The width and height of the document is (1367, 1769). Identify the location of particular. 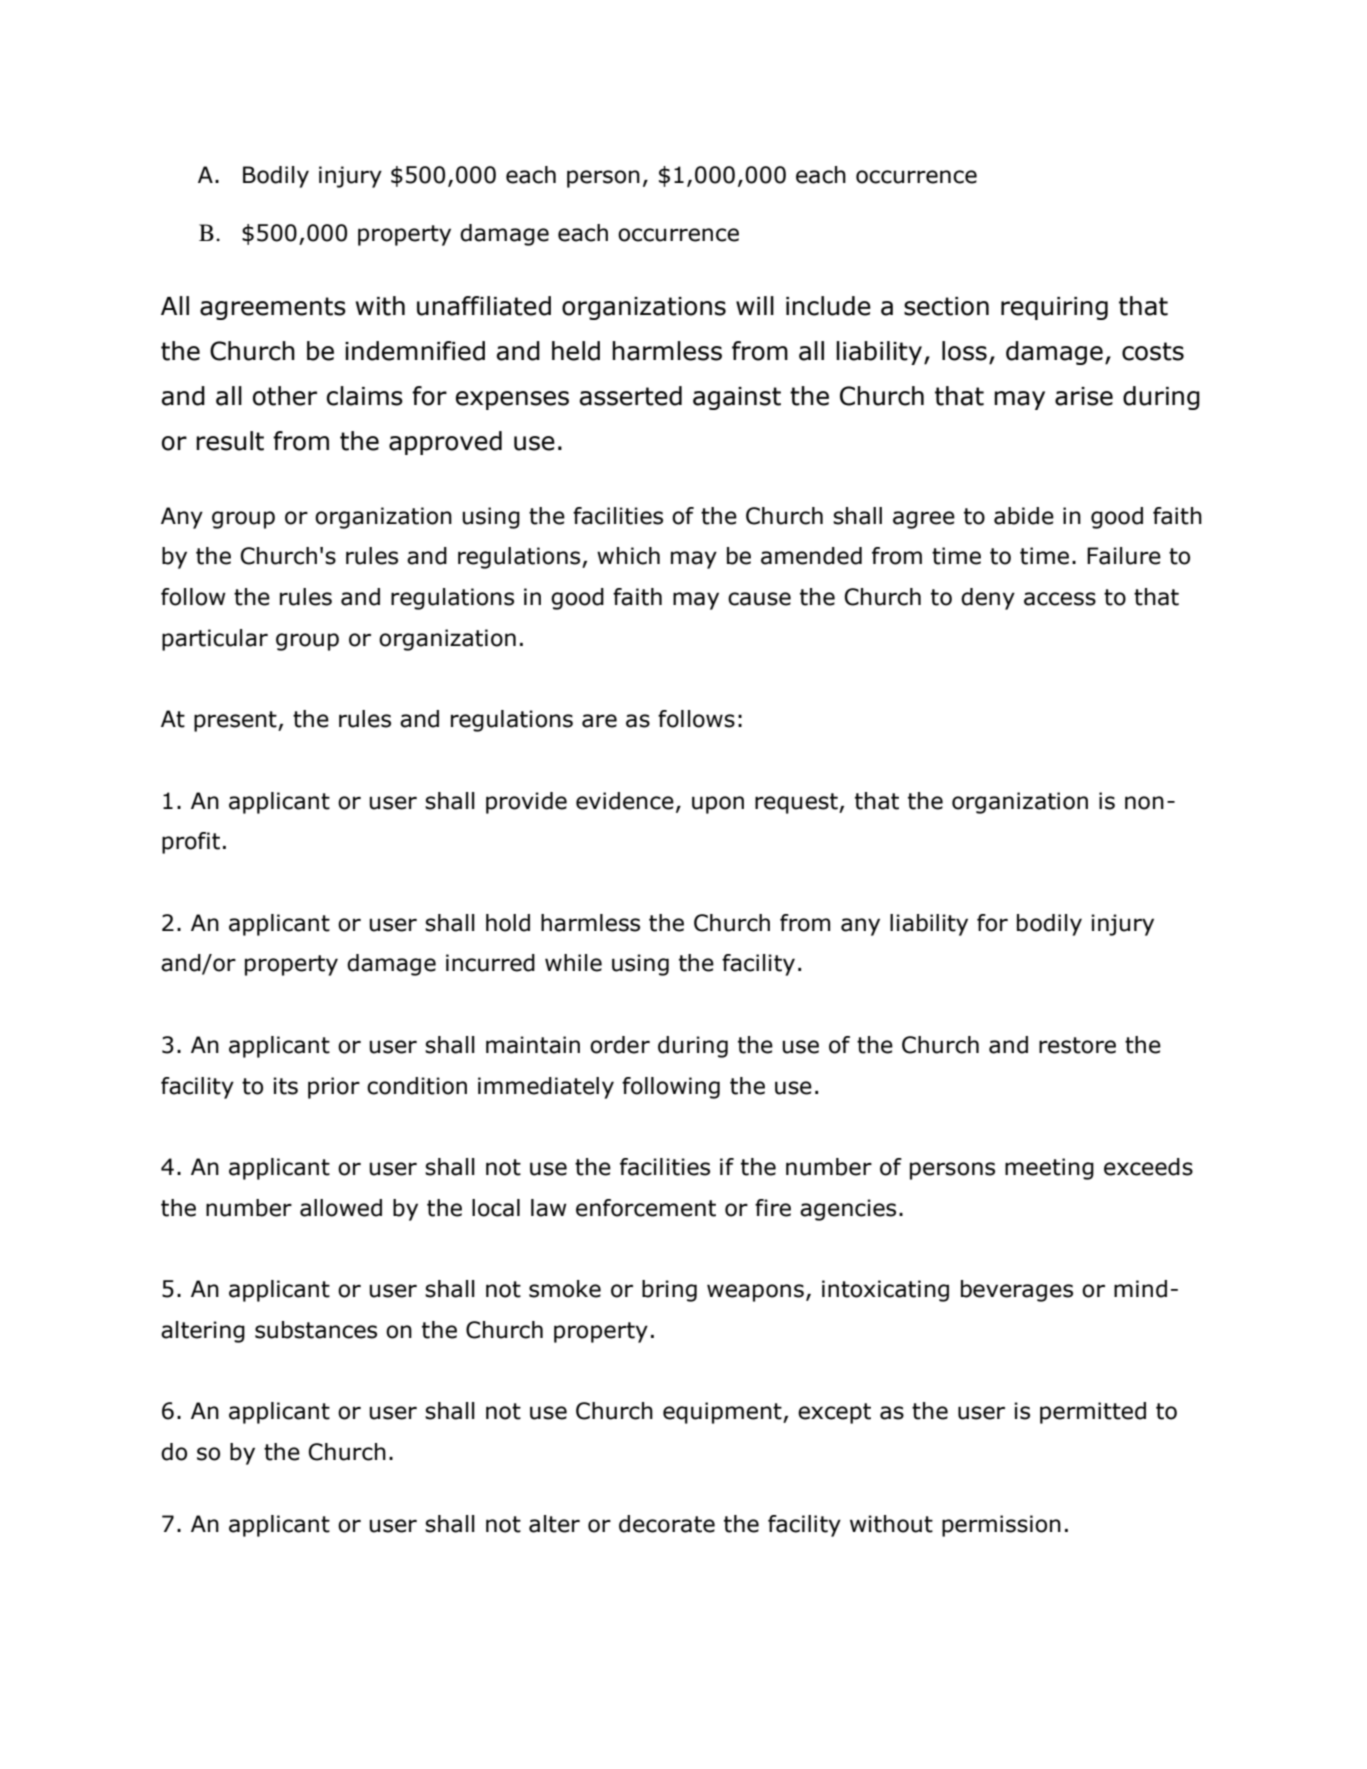
(215, 640).
